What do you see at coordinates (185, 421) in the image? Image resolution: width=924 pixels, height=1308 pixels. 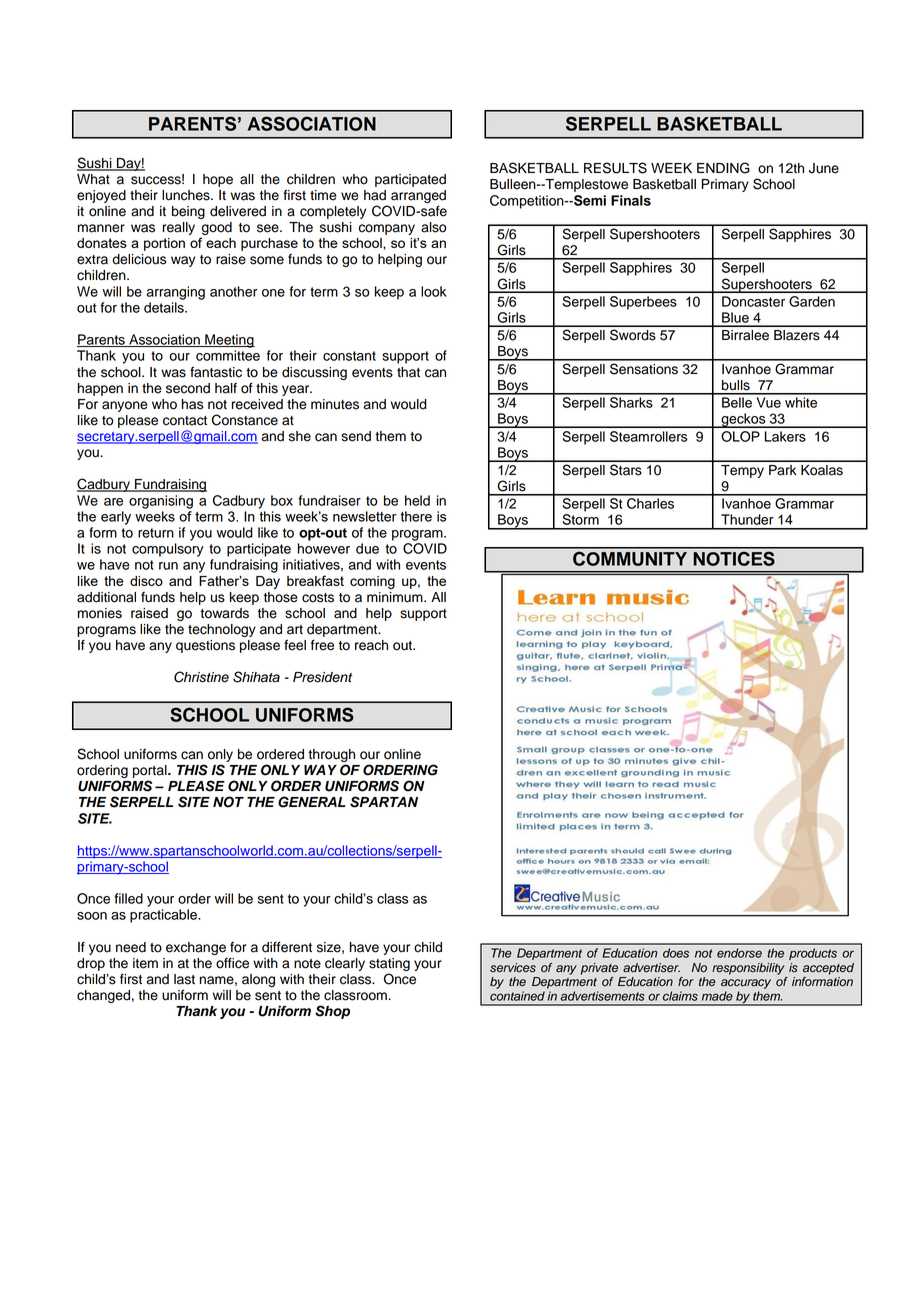 I see `contact` at bounding box center [185, 421].
